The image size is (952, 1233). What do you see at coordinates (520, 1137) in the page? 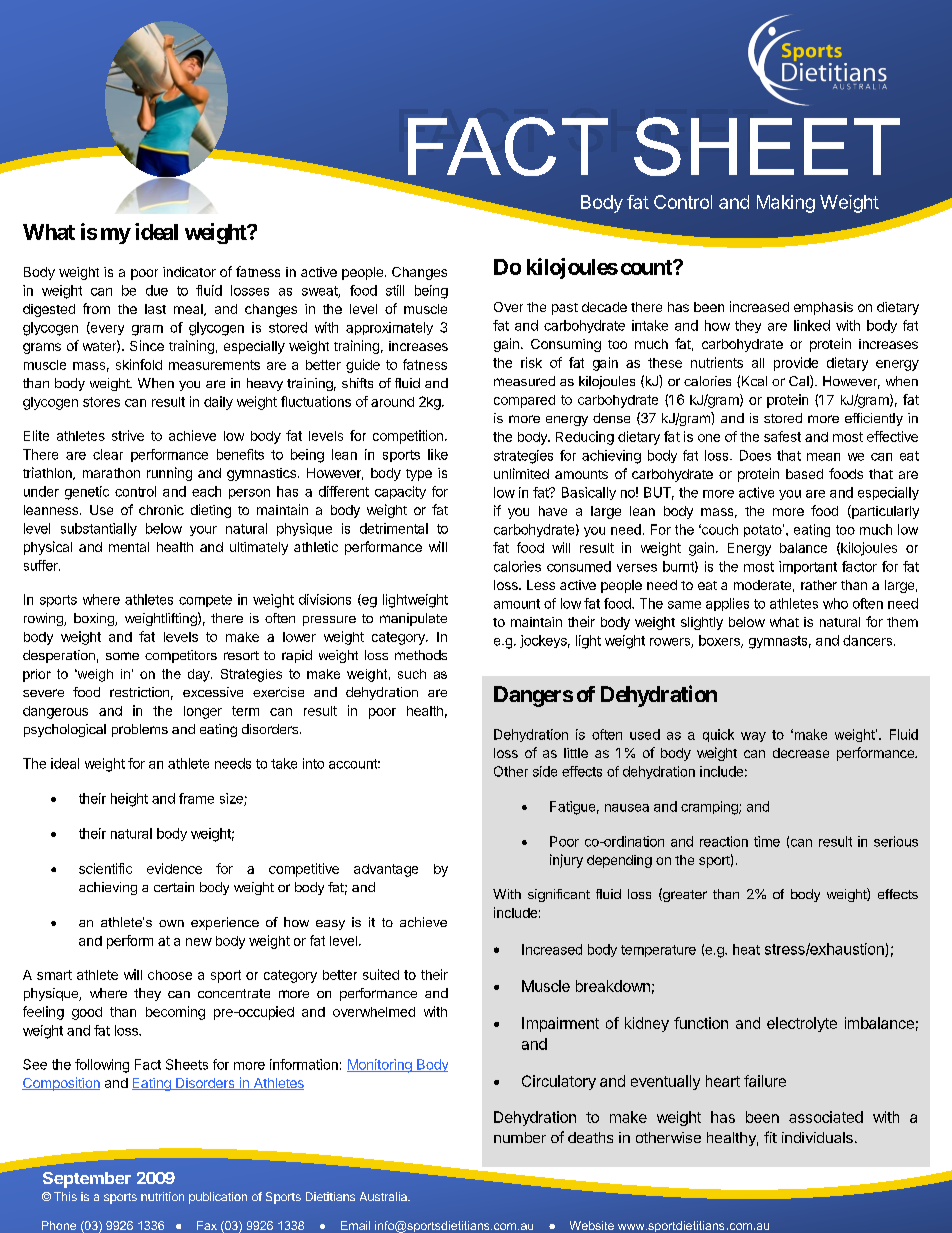
I see `number` at bounding box center [520, 1137].
